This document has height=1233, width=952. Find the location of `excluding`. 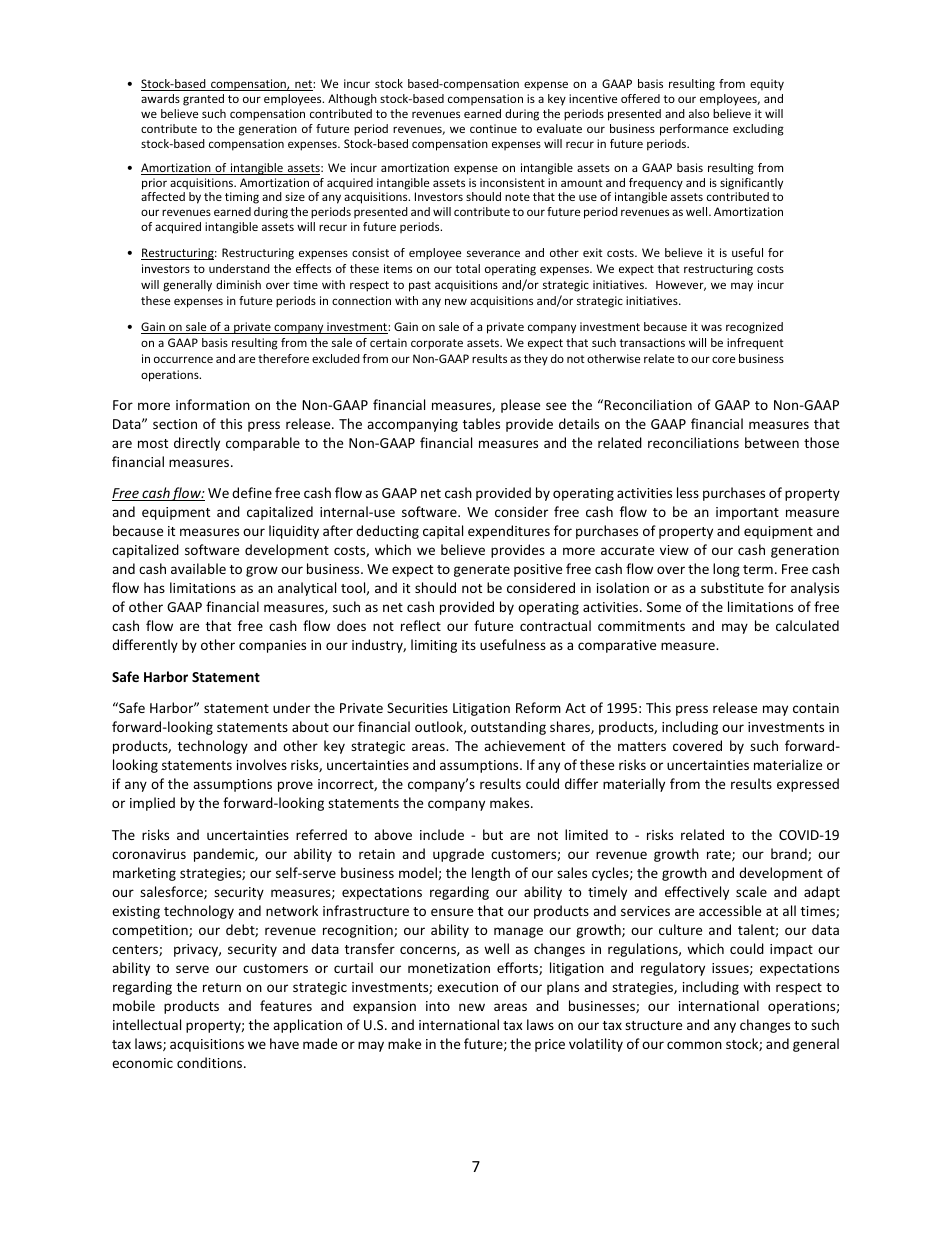

excluding is located at coordinates (758, 130).
